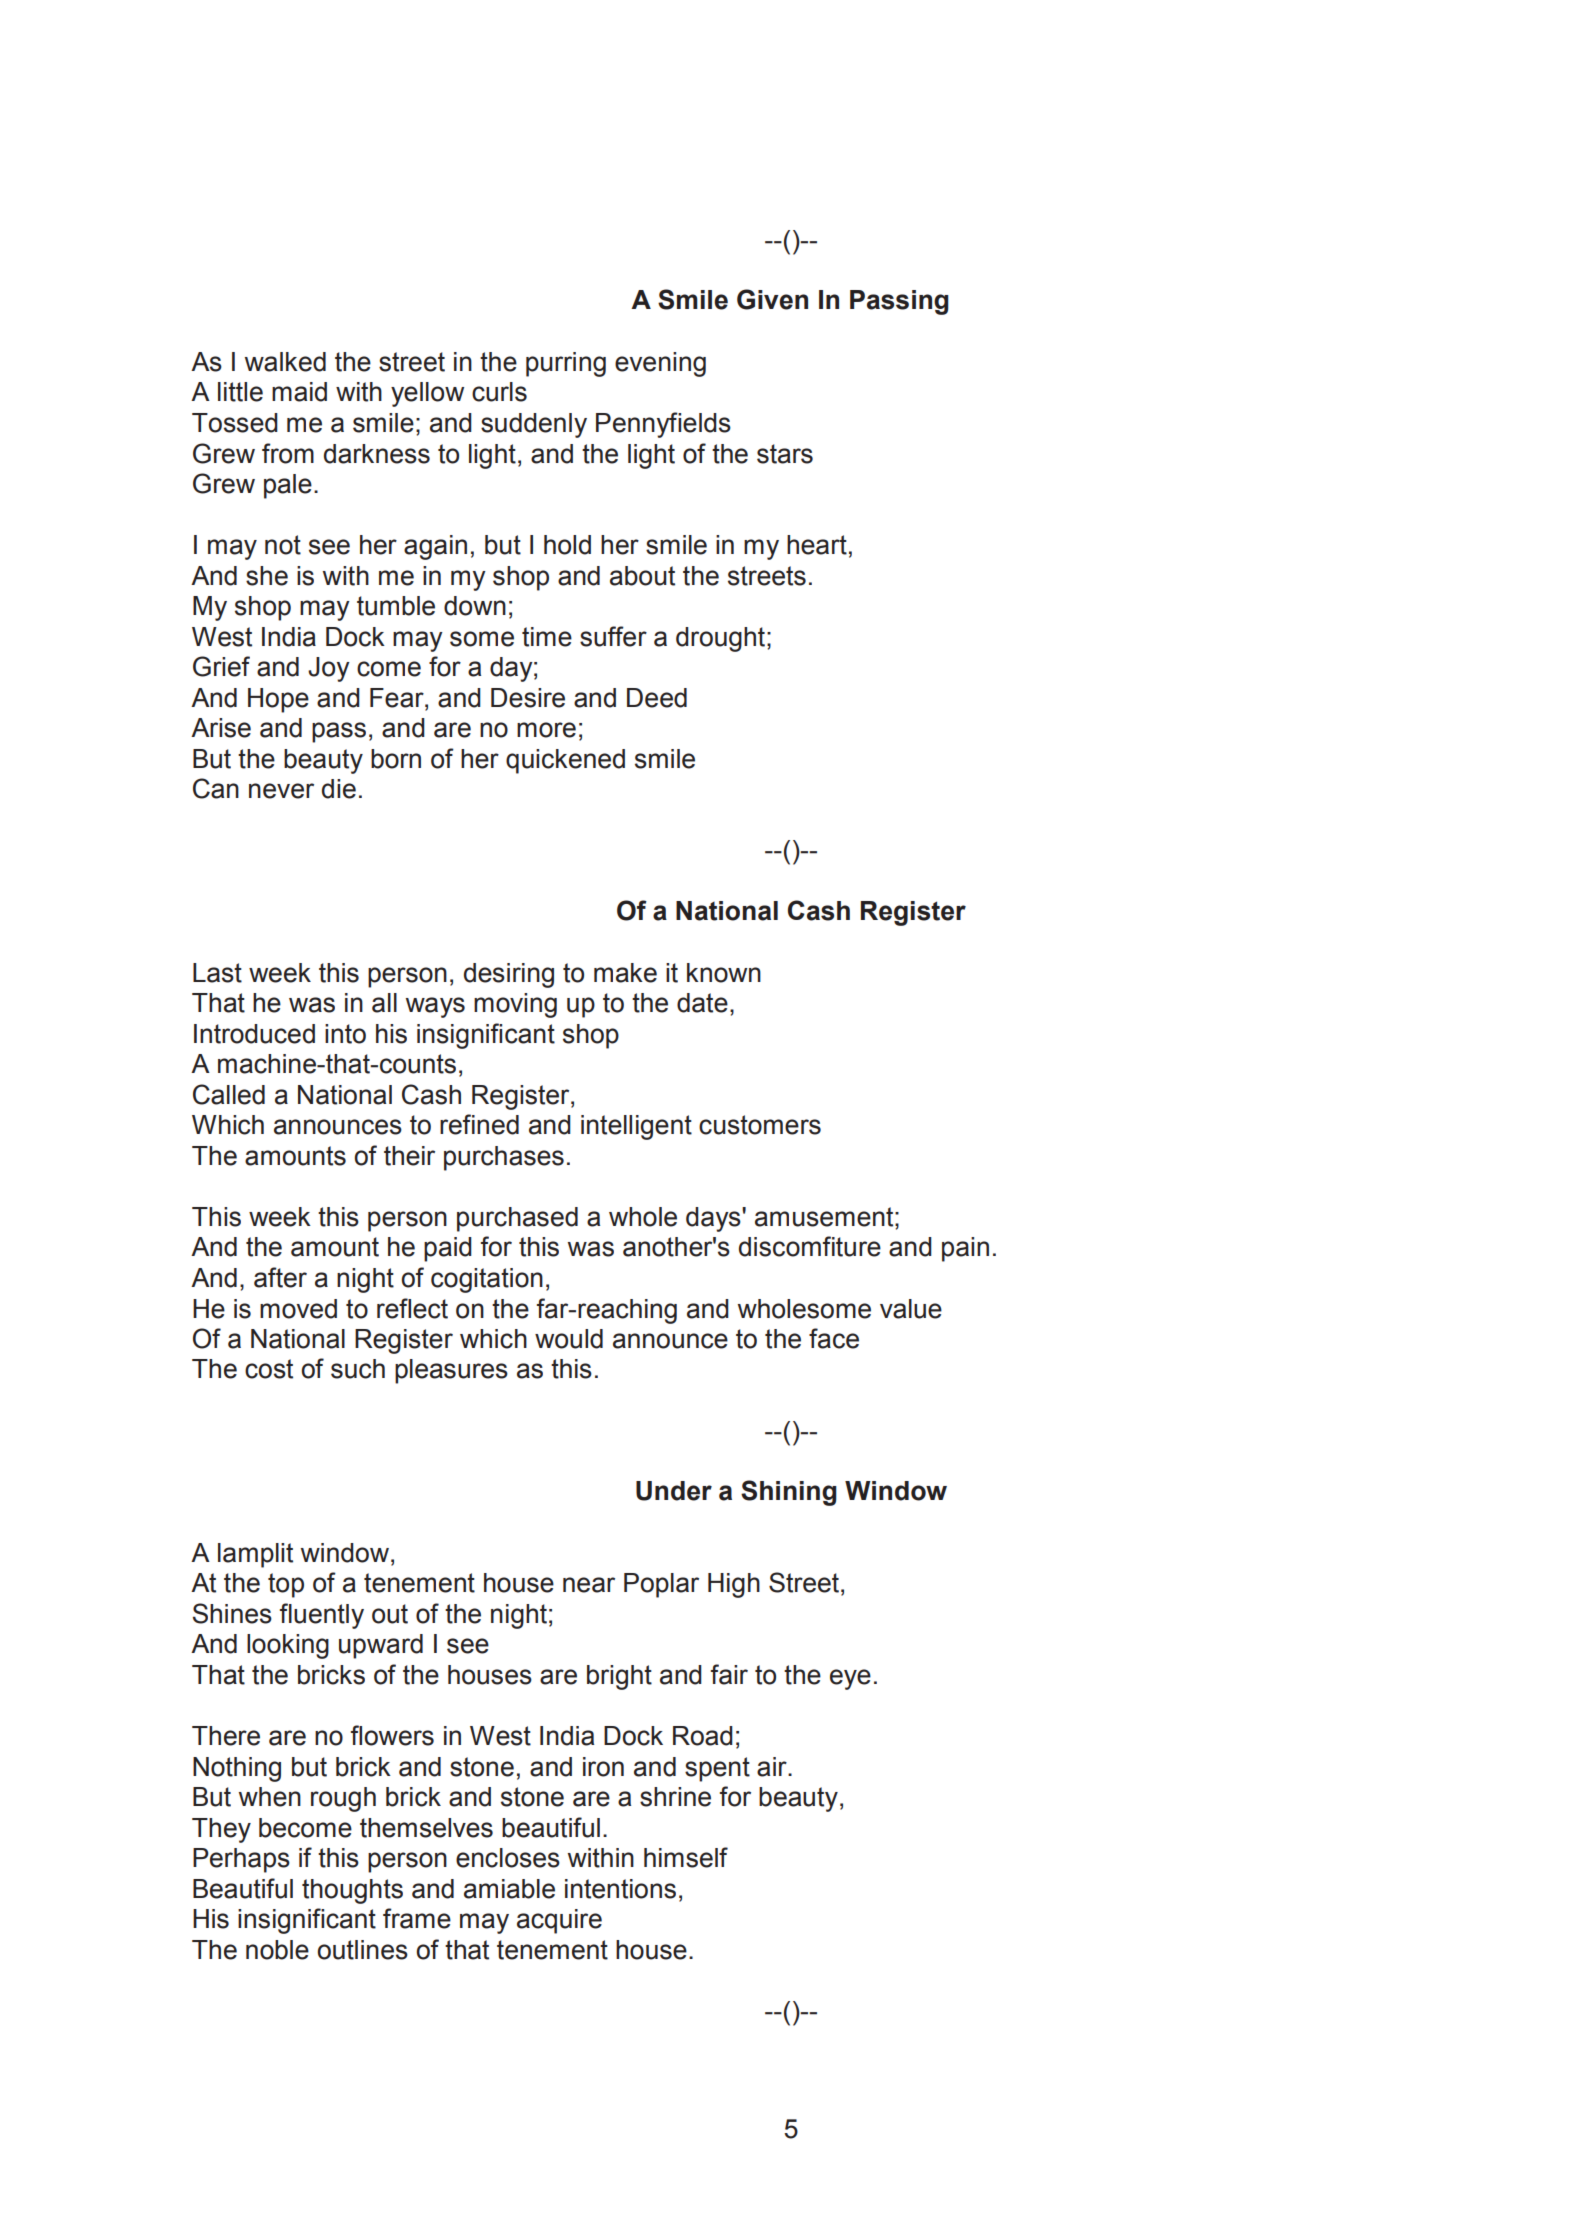 The image size is (1583, 2238). I want to click on Given, so click(772, 299).
